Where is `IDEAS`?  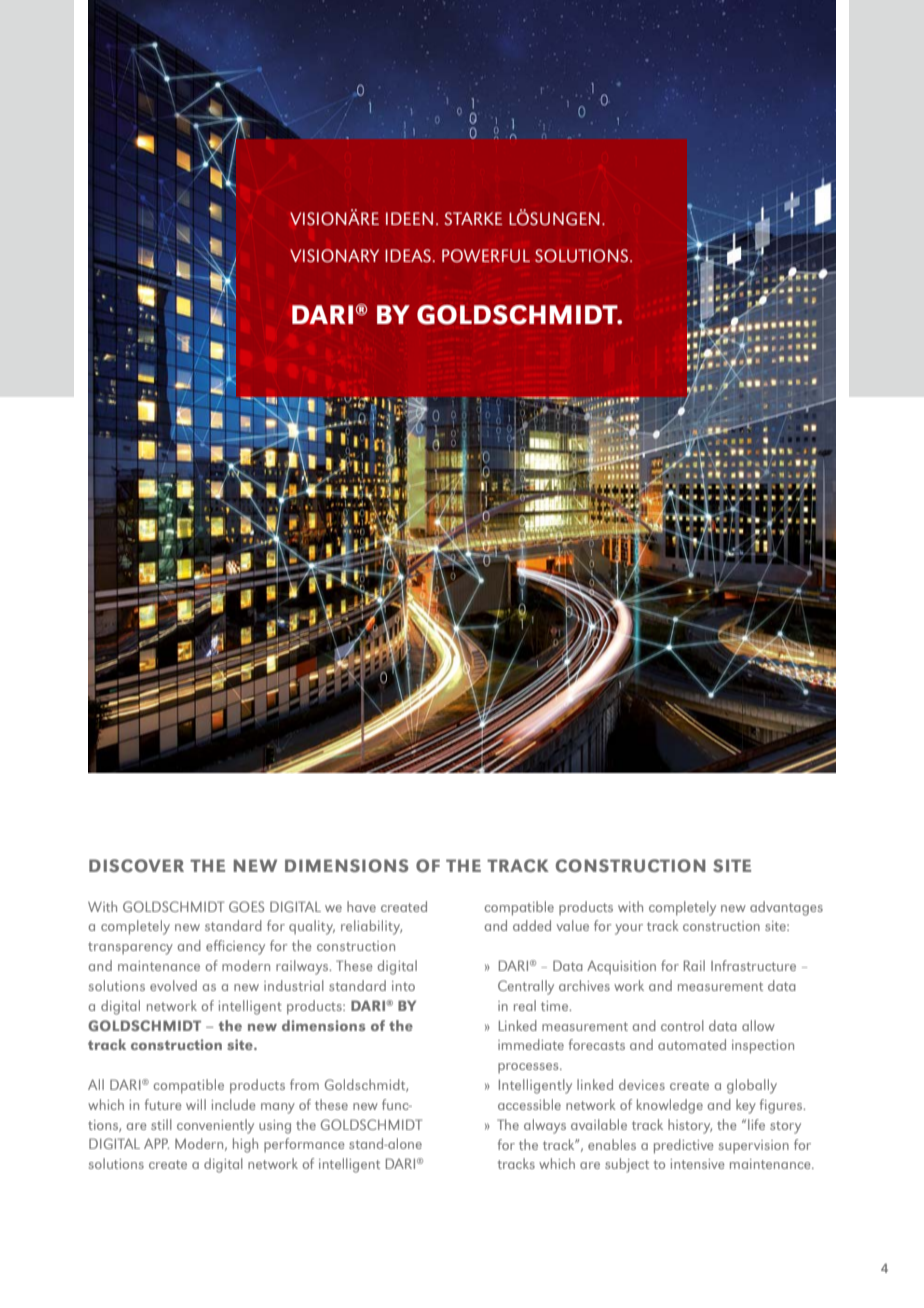 IDEAS is located at coordinates (408, 255).
